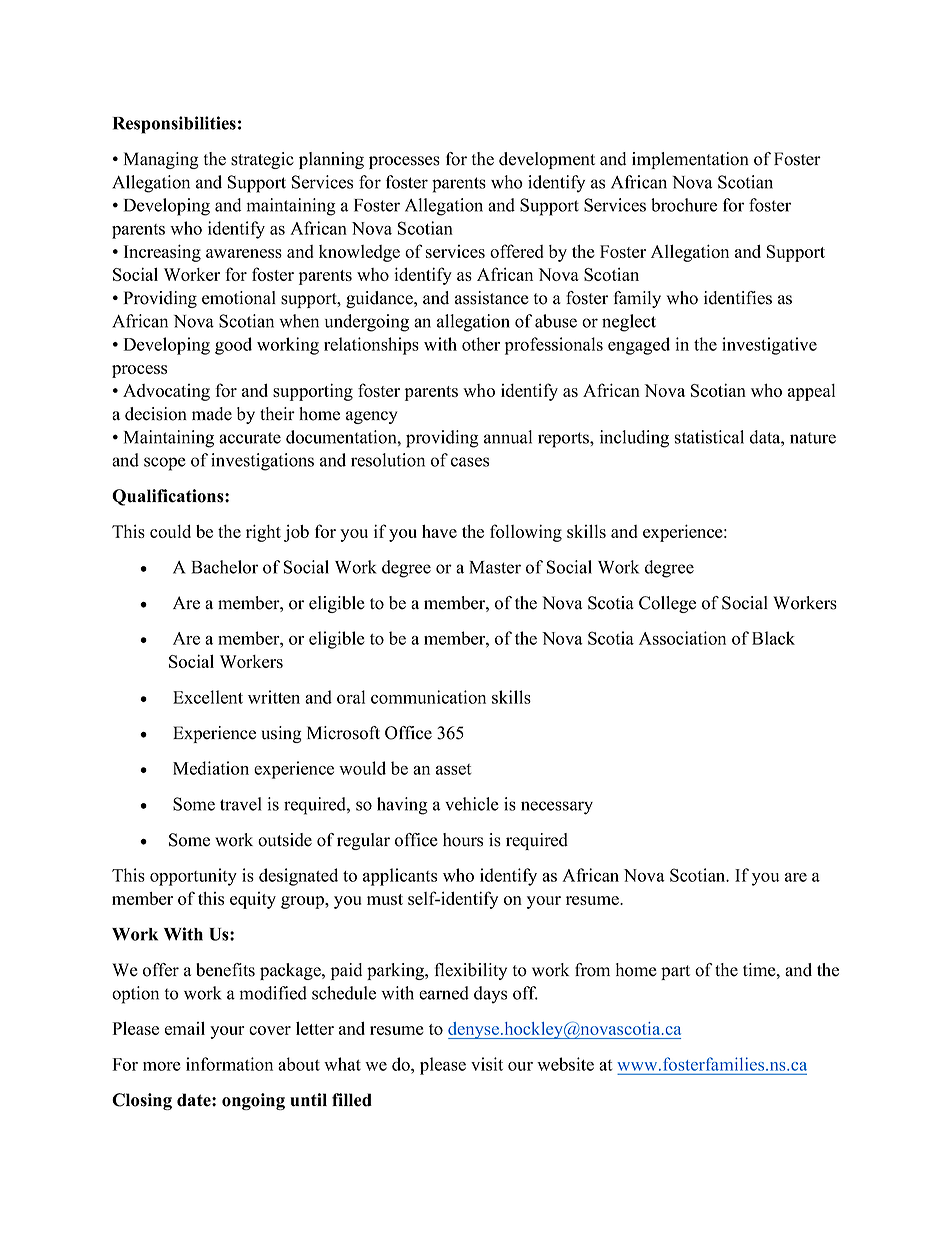  I want to click on investigative, so click(769, 346).
